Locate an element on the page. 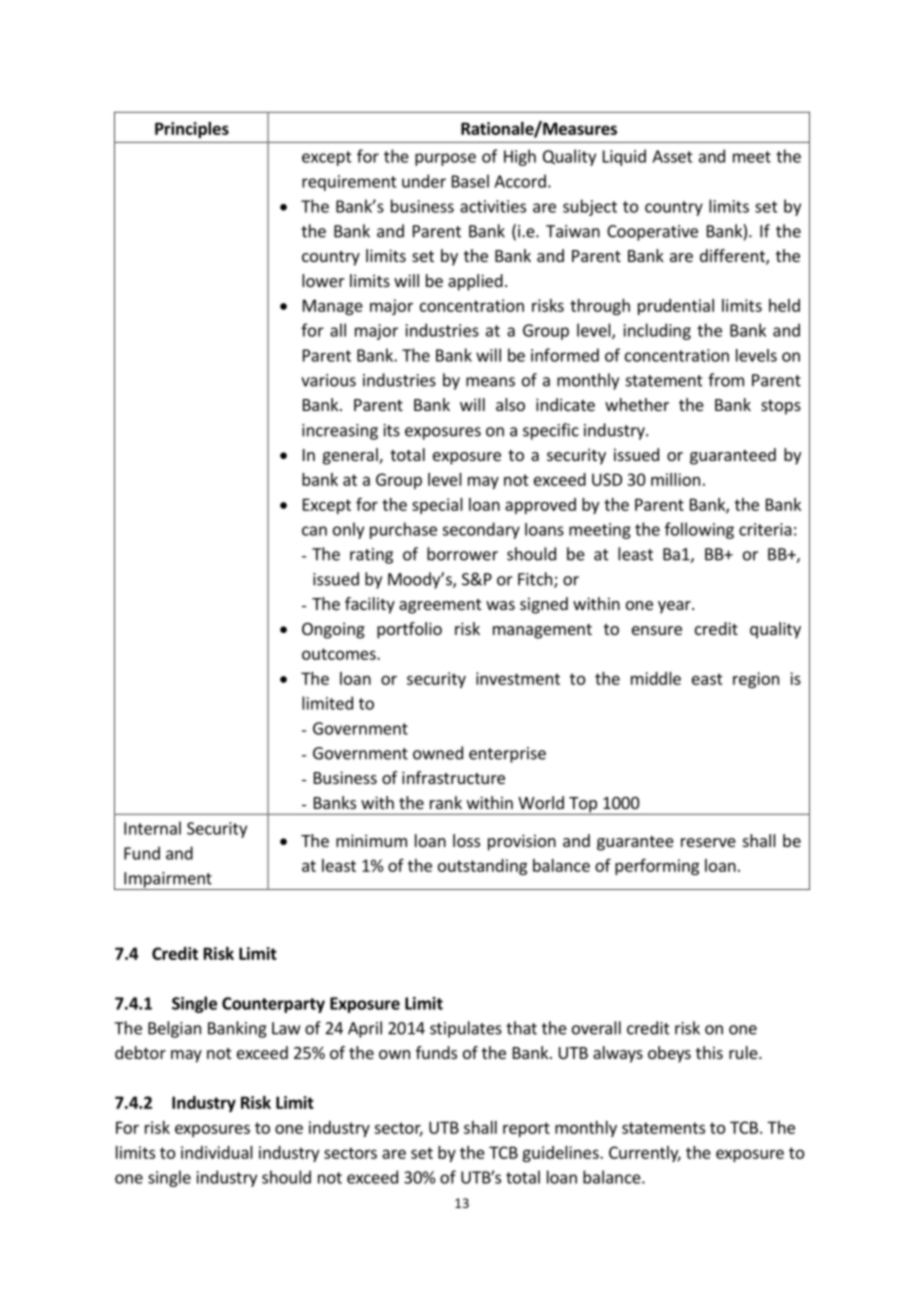 This document has width=924, height=1308. Asset is located at coordinates (672, 156).
